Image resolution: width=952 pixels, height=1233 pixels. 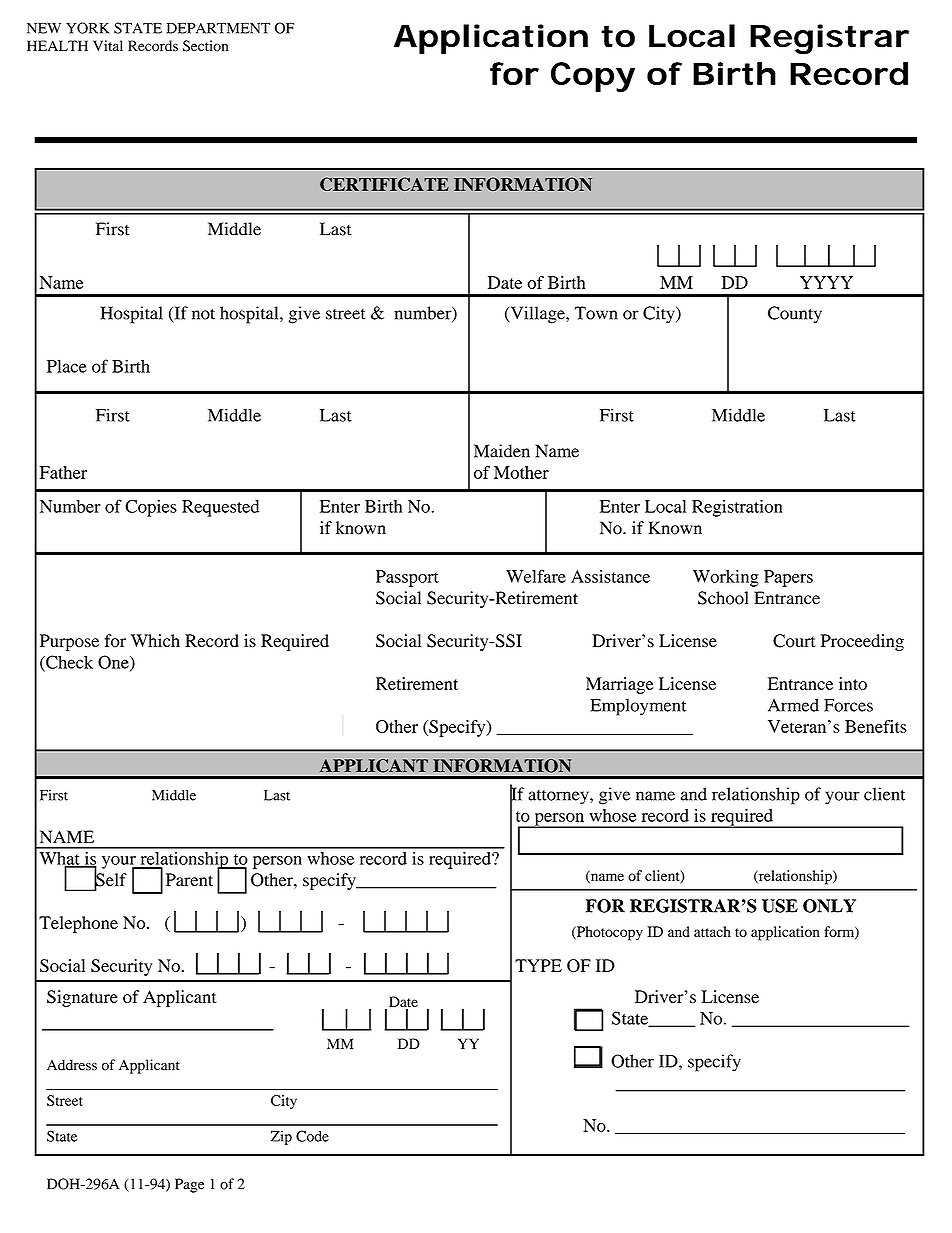 What do you see at coordinates (384, 184) in the page?
I see `CERTIFICATE` at bounding box center [384, 184].
